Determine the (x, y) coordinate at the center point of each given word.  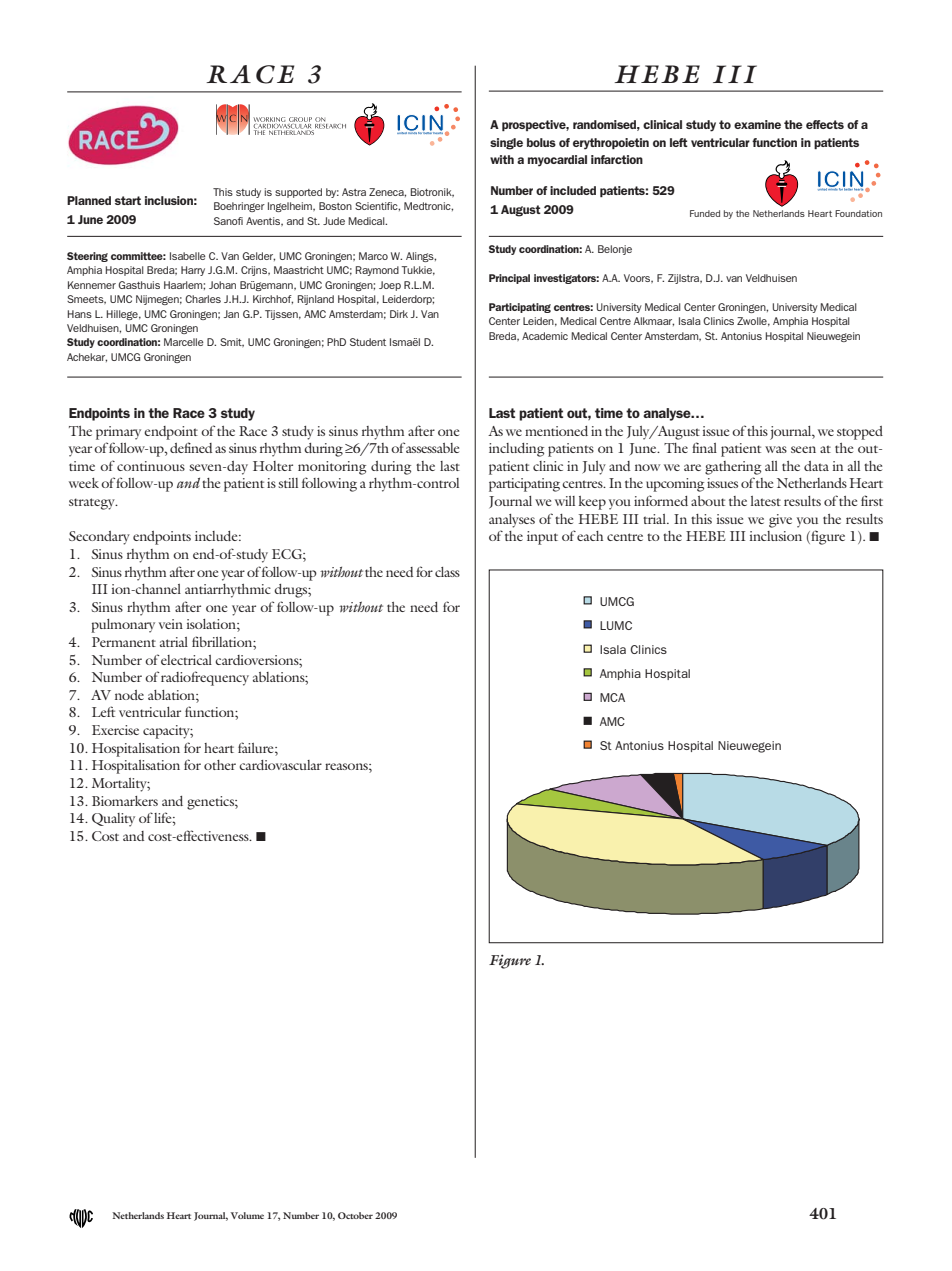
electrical (186, 660)
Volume (247, 1215)
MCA (612, 697)
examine (757, 124)
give (780, 521)
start (128, 200)
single (506, 144)
